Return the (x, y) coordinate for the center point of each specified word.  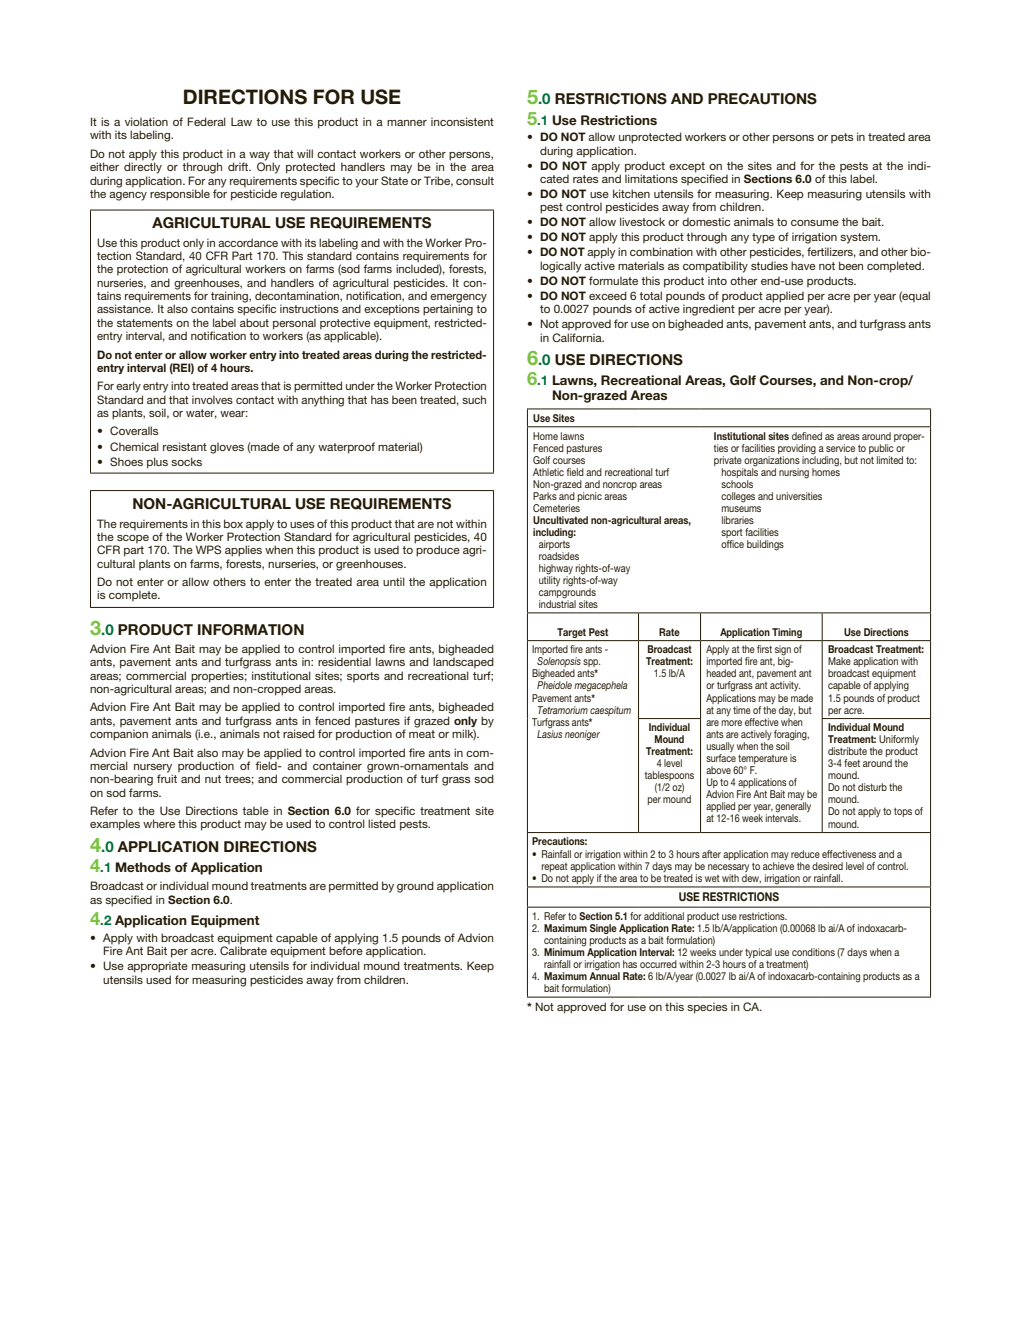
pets (842, 138)
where (159, 823)
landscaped (463, 662)
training (230, 298)
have (803, 265)
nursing (794, 473)
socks (186, 461)
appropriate (157, 967)
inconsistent (462, 121)
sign (783, 651)
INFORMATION (251, 630)
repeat (554, 867)
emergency (458, 299)
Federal (206, 121)
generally (793, 806)
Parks (545, 494)
